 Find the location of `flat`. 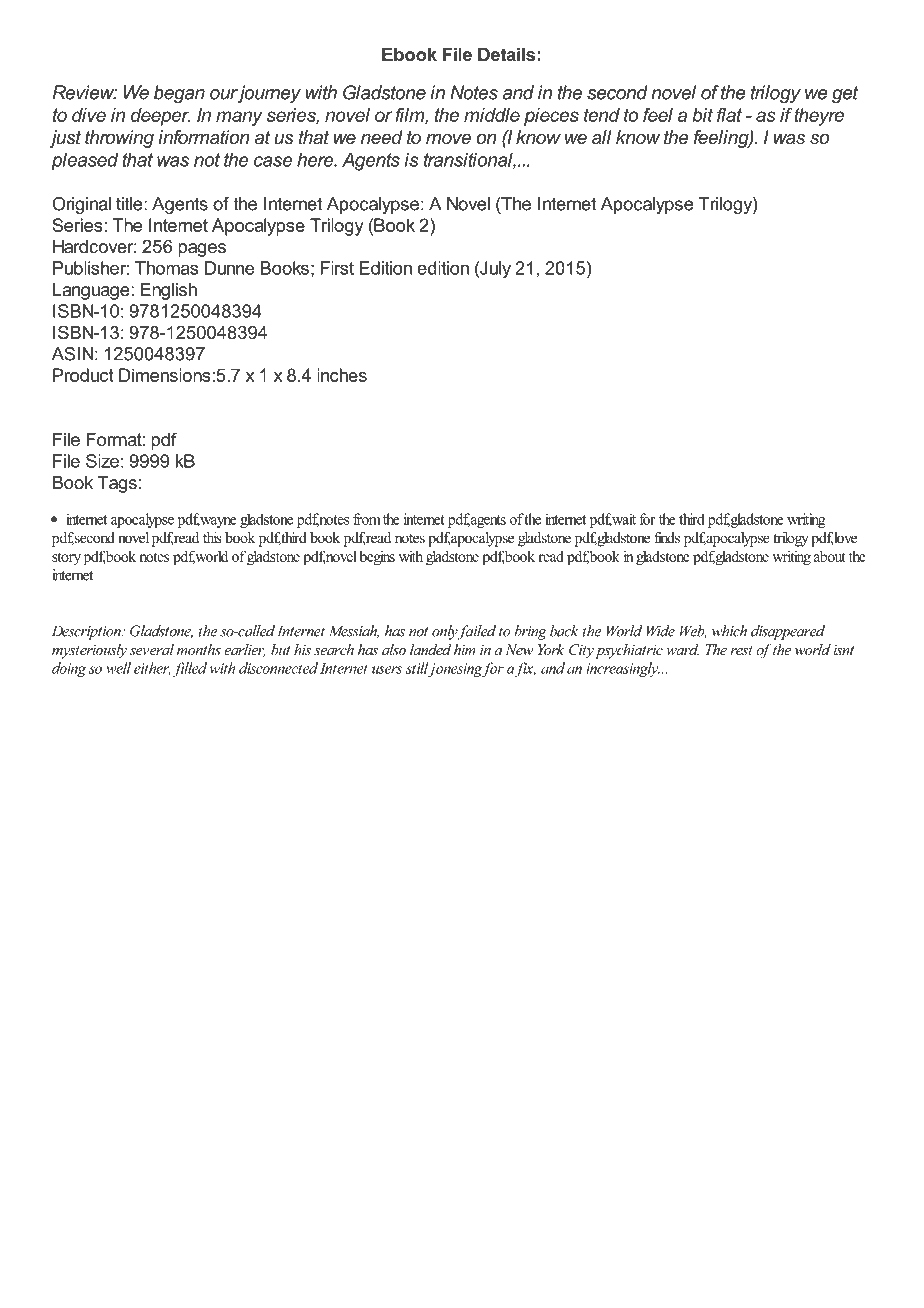

flat is located at coordinates (729, 115).
